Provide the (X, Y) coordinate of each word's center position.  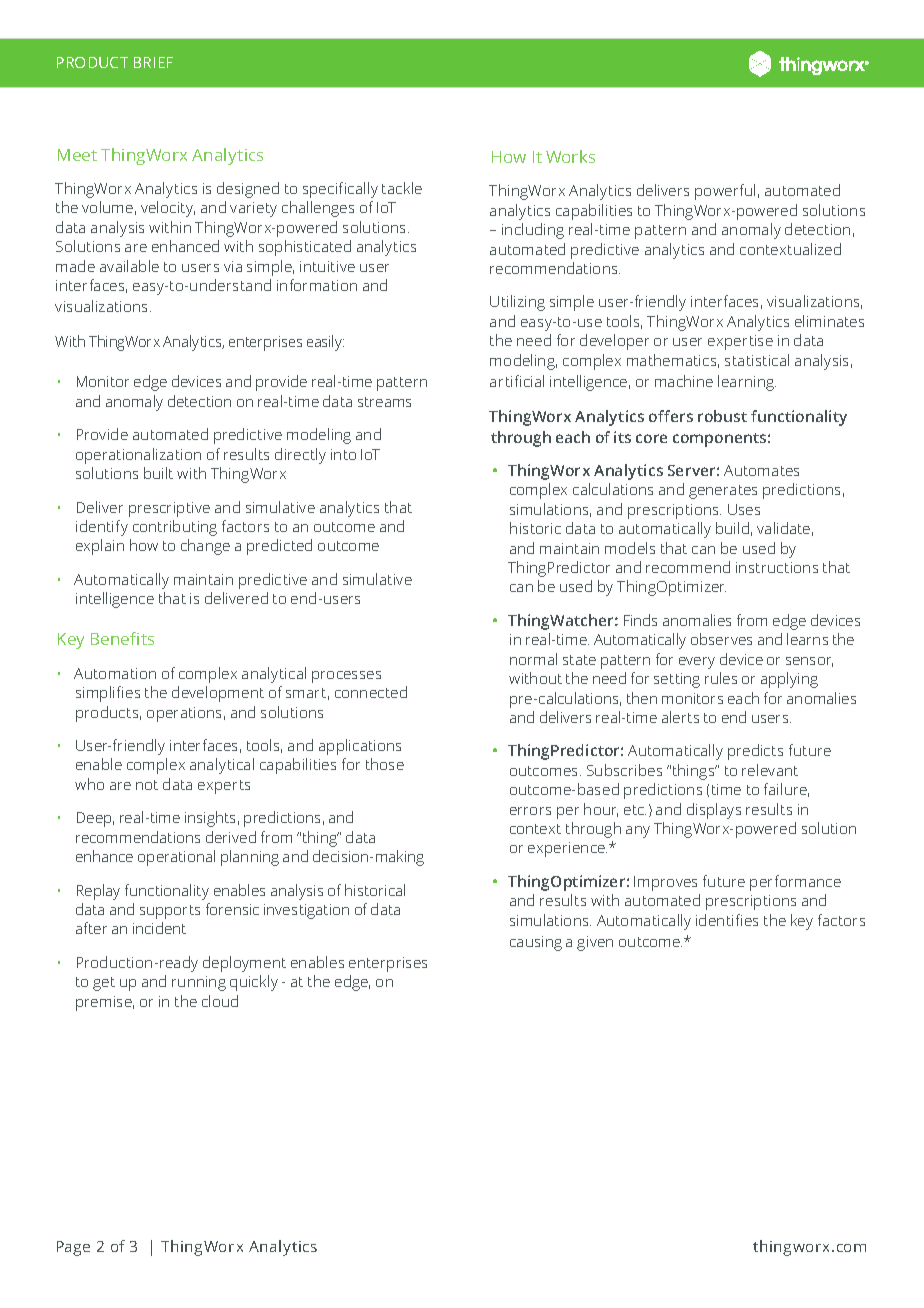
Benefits (122, 638)
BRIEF (153, 62)
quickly (254, 983)
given (595, 943)
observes (721, 639)
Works (570, 156)
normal (533, 659)
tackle (402, 188)
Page (73, 1248)
